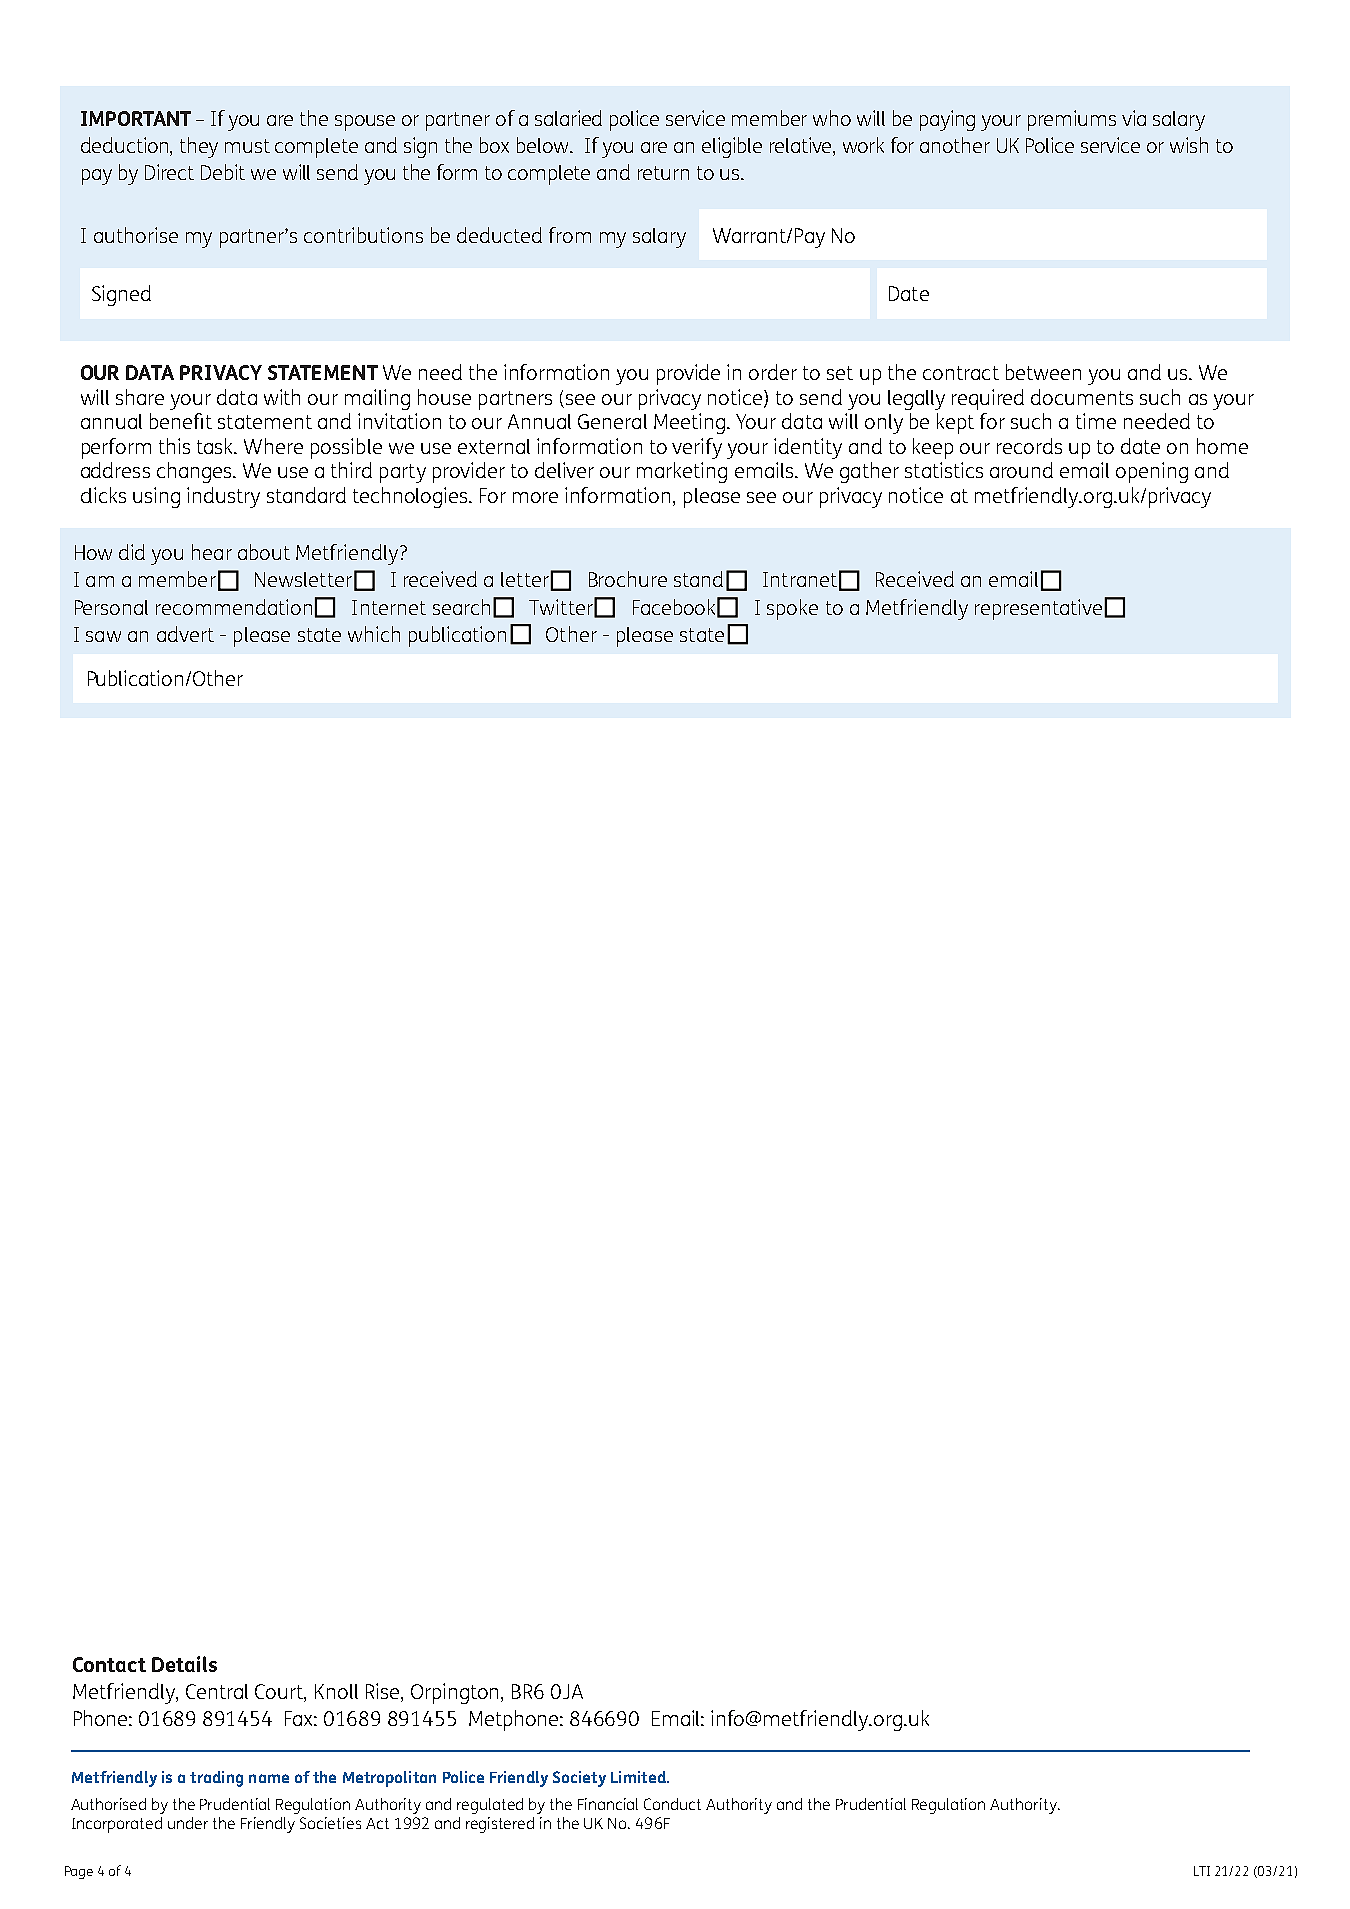 The image size is (1350, 1909). I want to click on spoke, so click(792, 609).
